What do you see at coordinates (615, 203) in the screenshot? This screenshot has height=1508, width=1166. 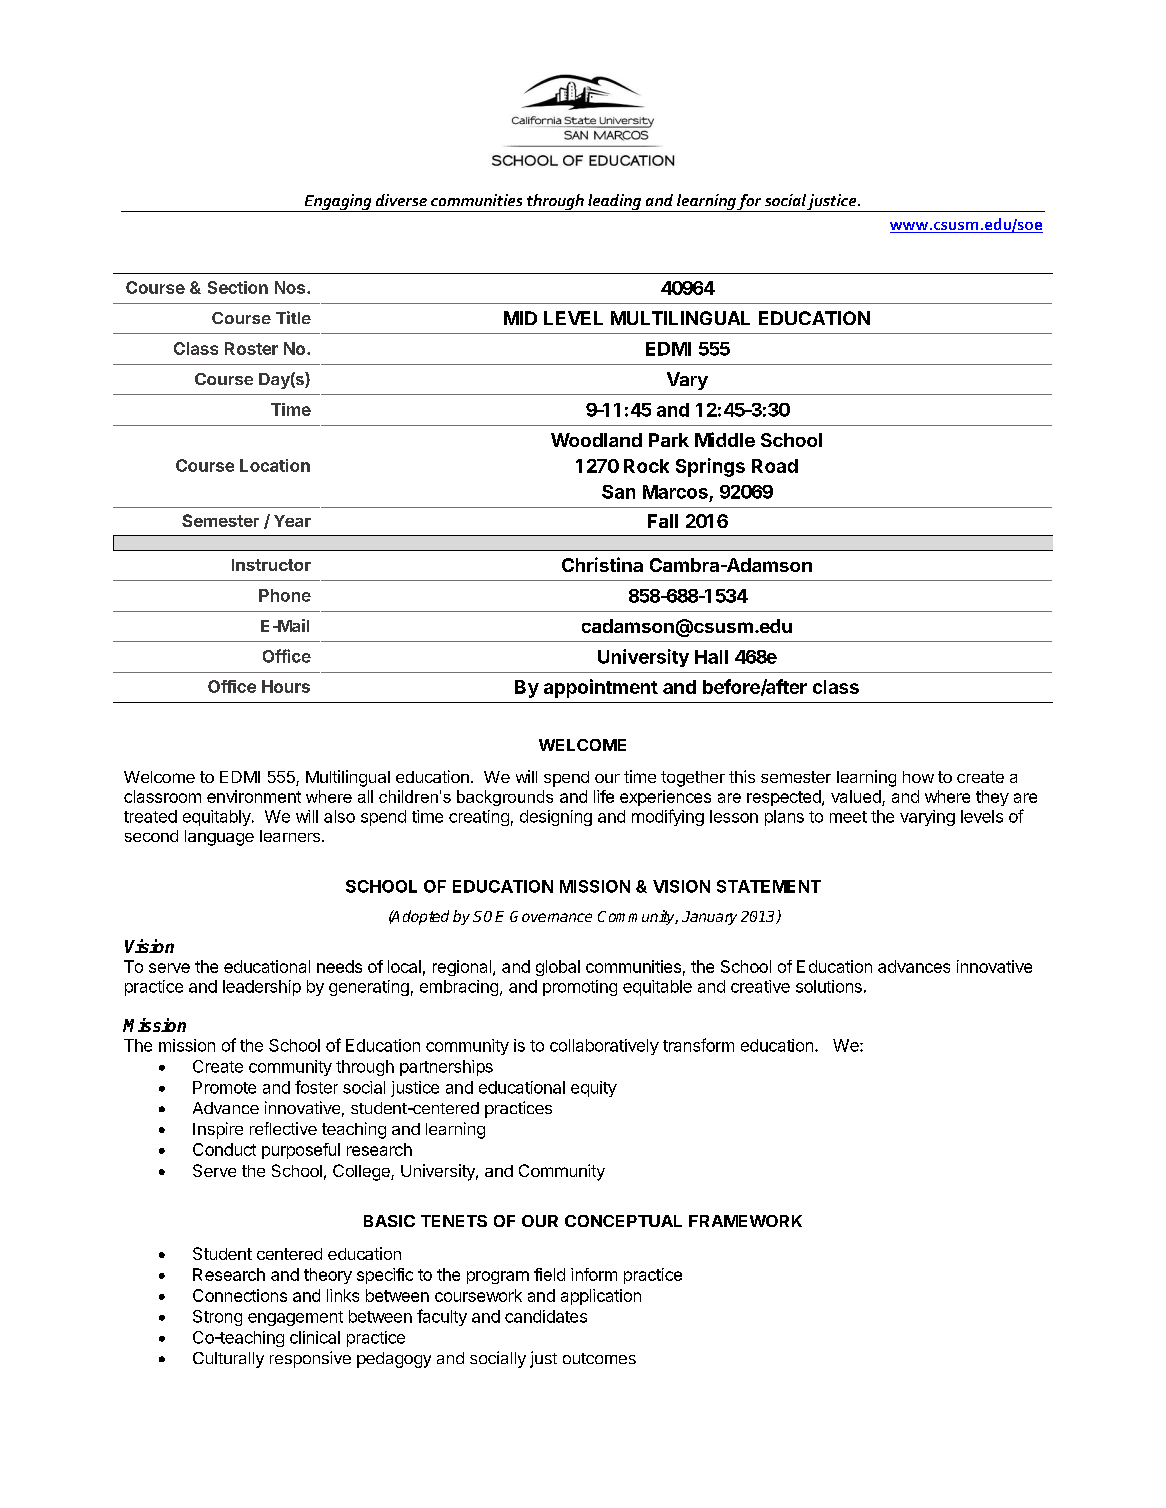 I see `leading` at bounding box center [615, 203].
